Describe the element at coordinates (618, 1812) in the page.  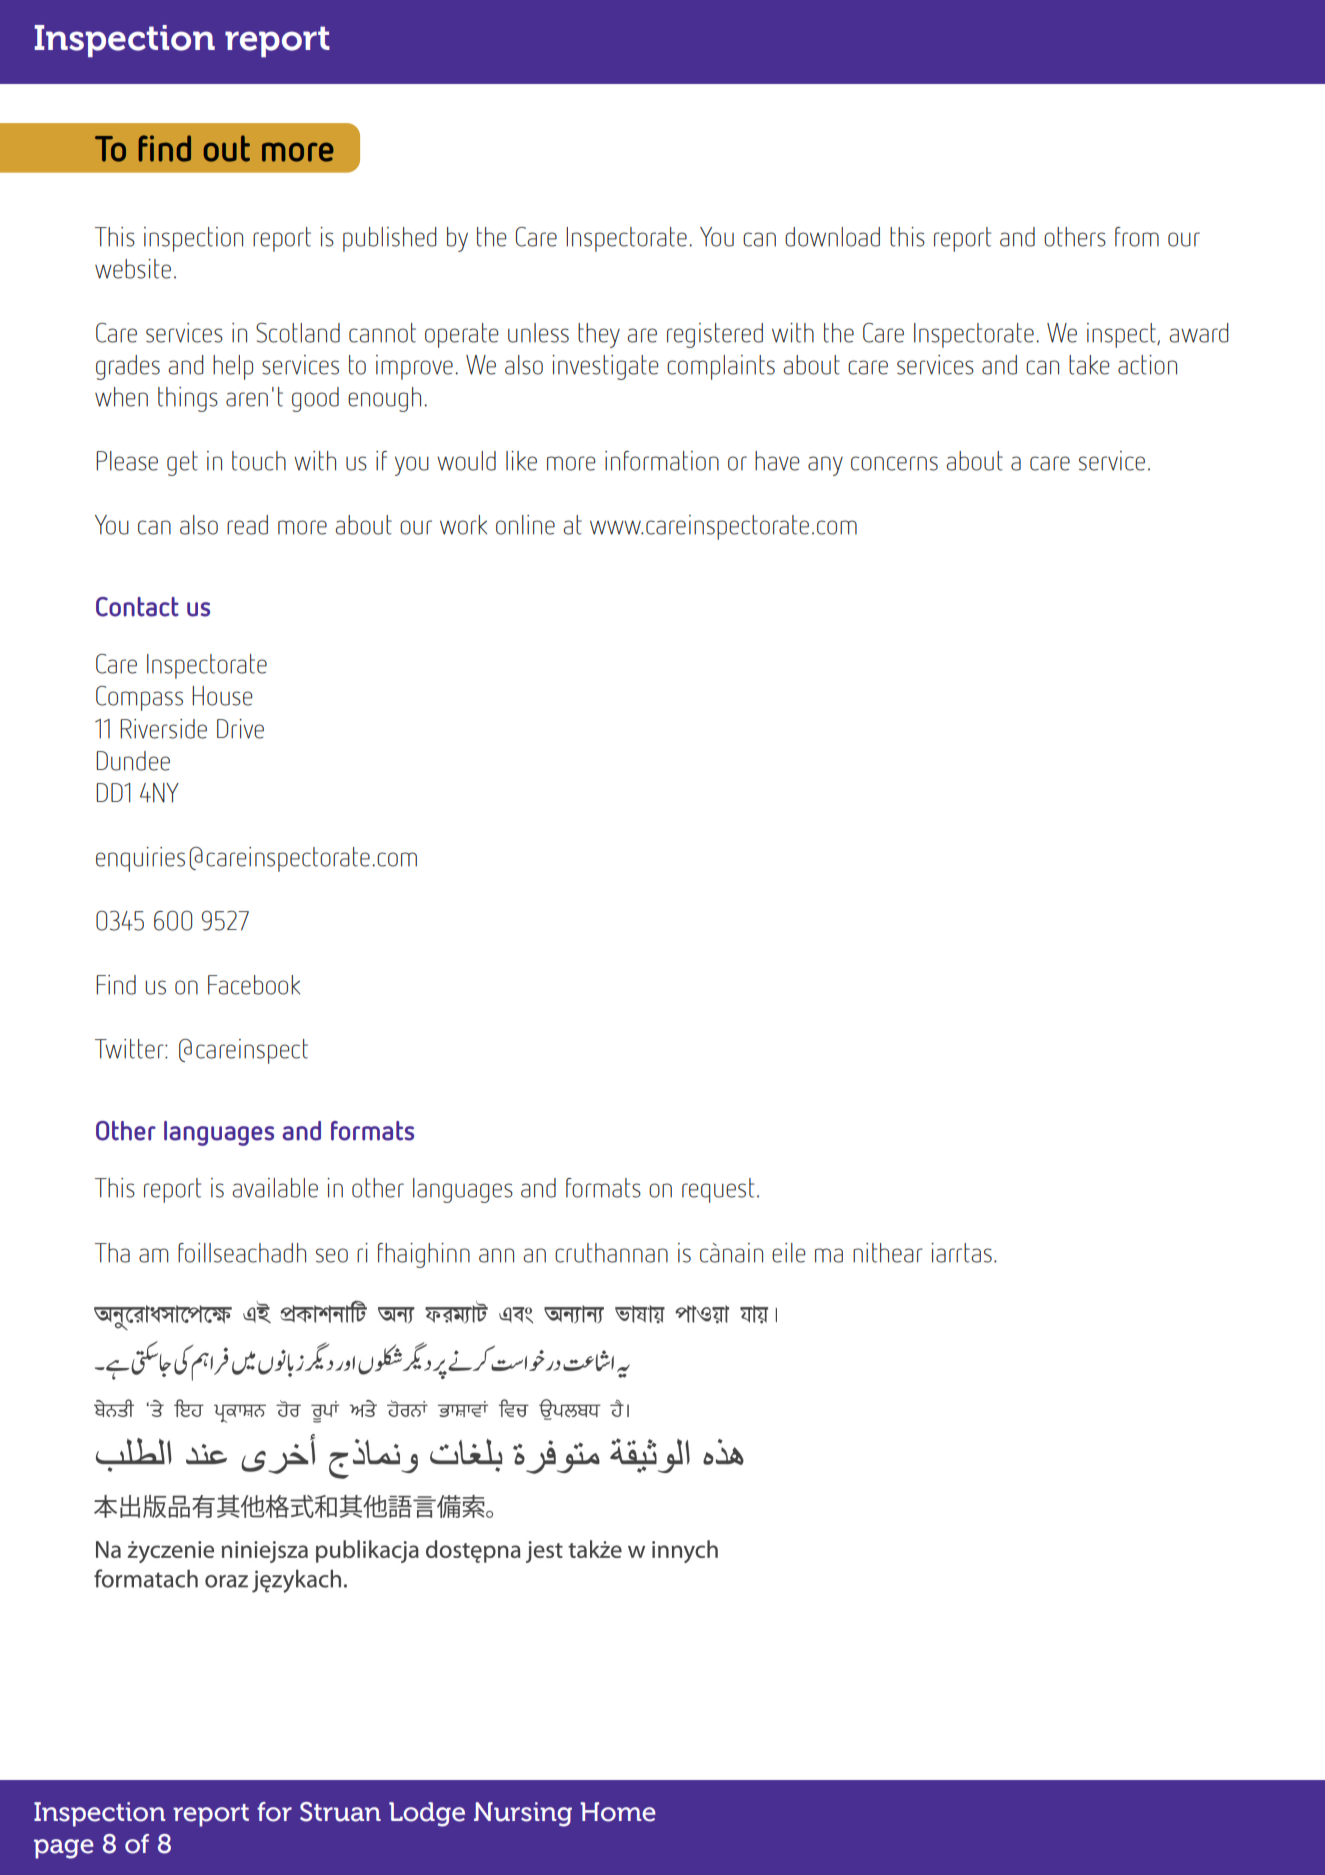
I see `Home` at that location.
